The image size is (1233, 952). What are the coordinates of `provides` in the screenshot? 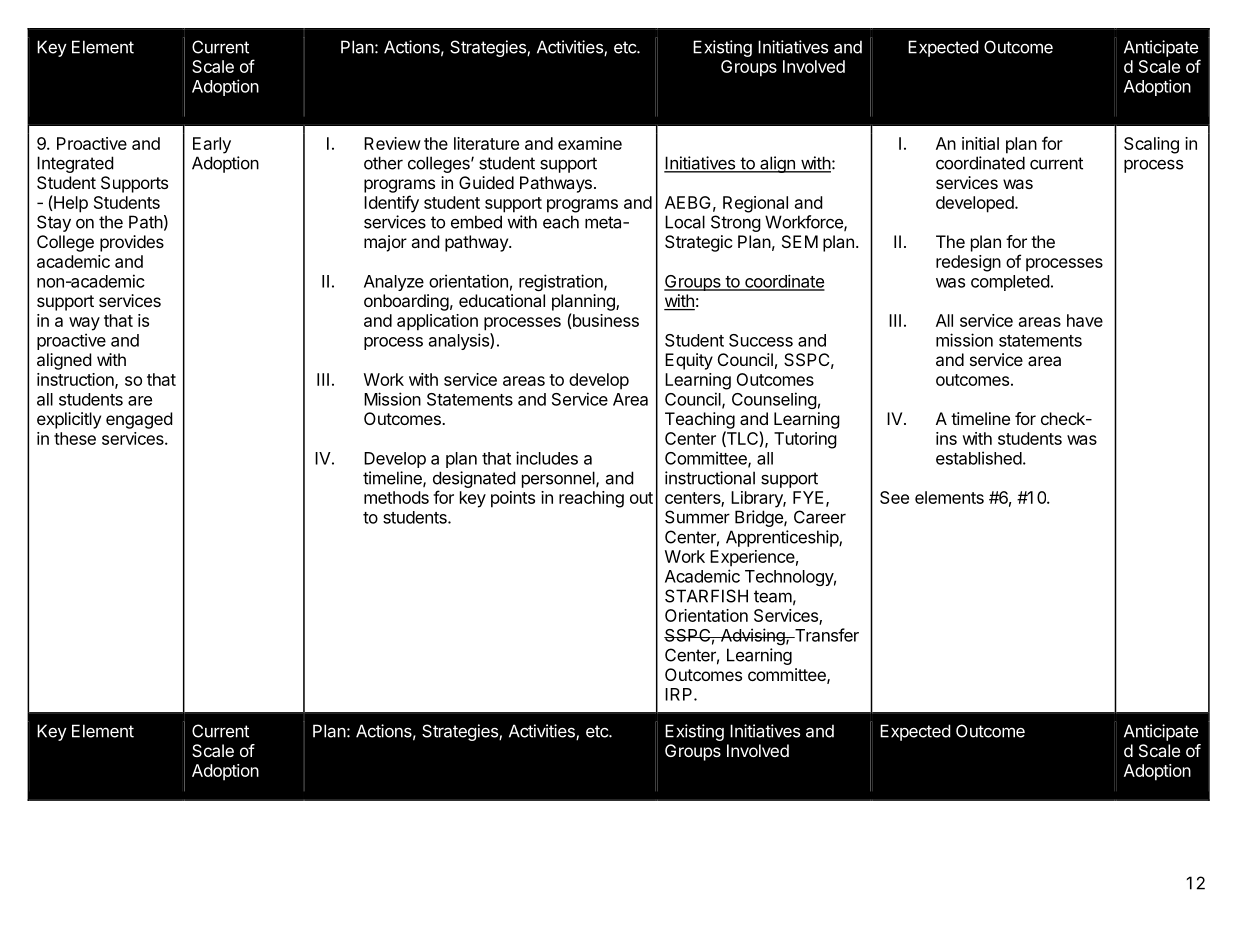 It's located at (132, 243).
